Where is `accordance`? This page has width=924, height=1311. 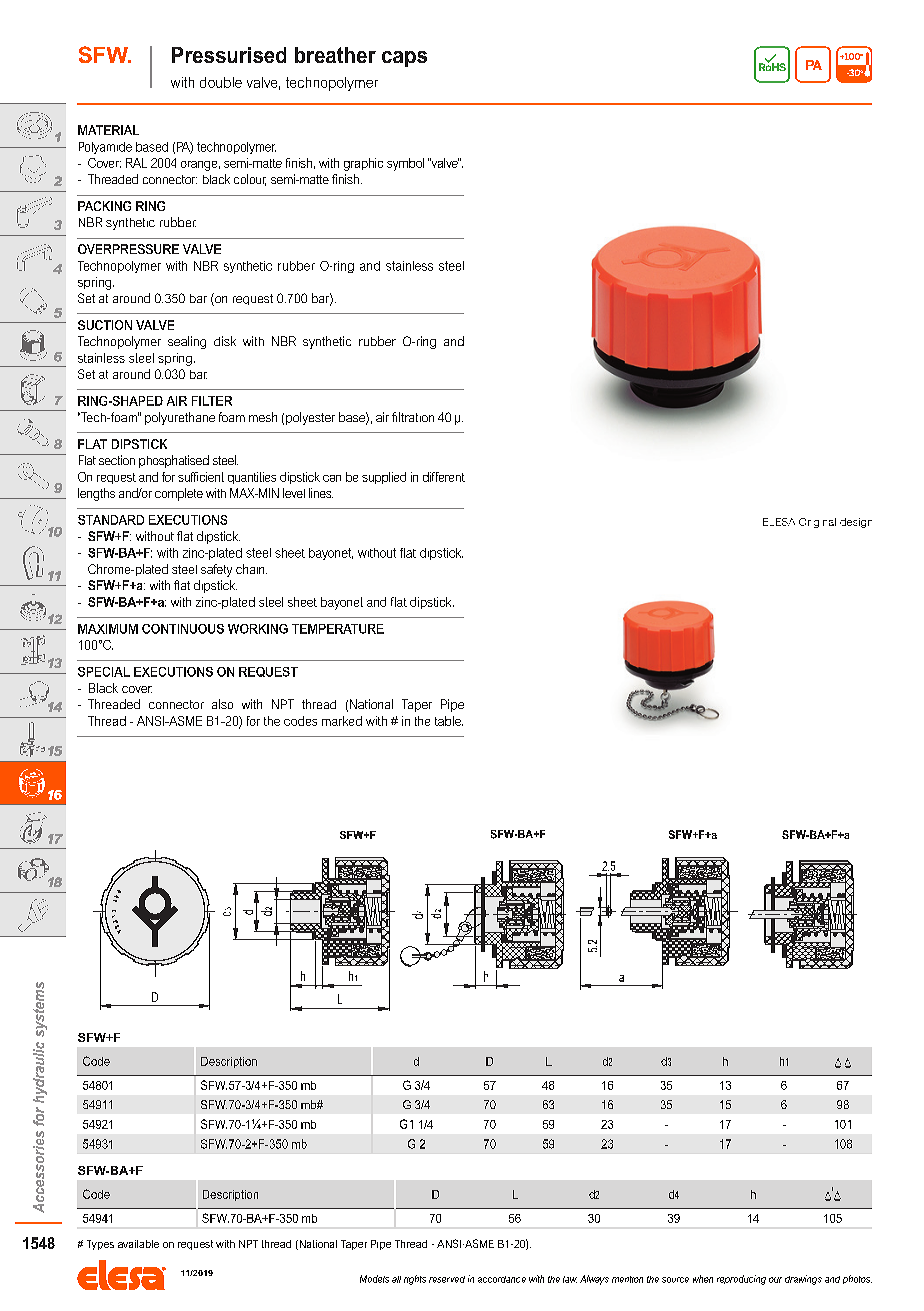
accordance is located at coordinates (502, 1279).
